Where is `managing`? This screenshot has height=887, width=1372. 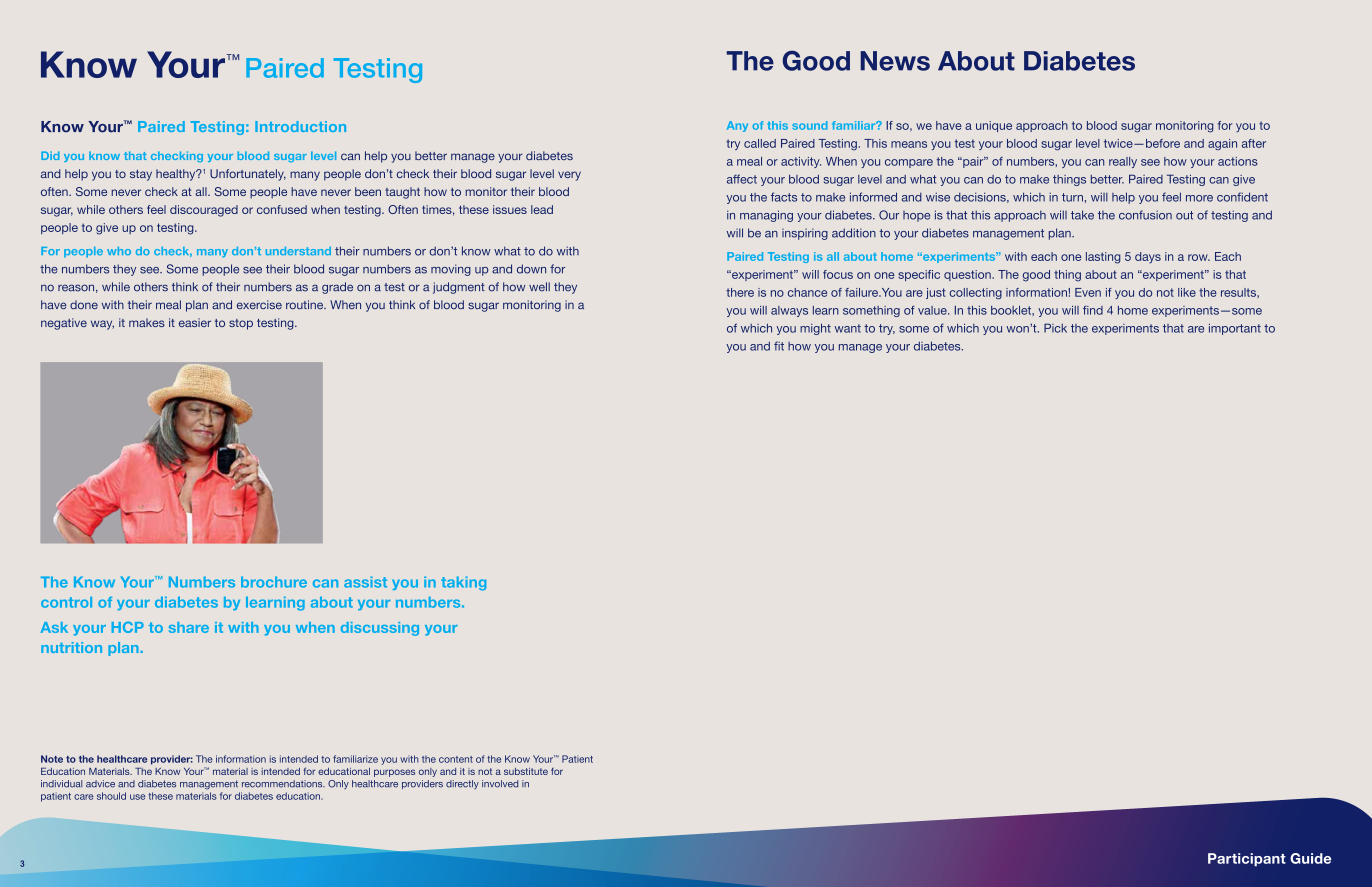 managing is located at coordinates (766, 216).
